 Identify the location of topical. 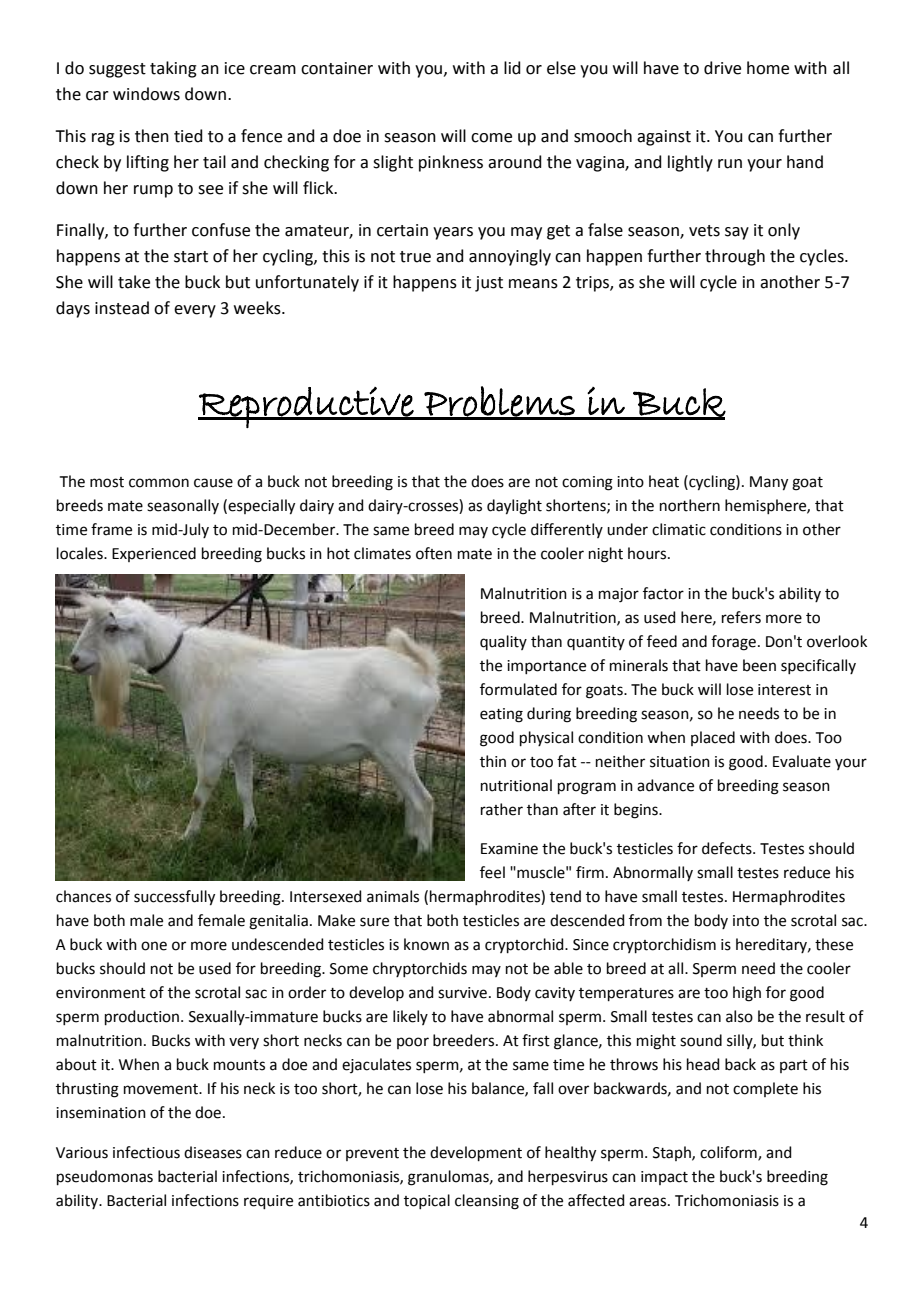
(427, 1201).
